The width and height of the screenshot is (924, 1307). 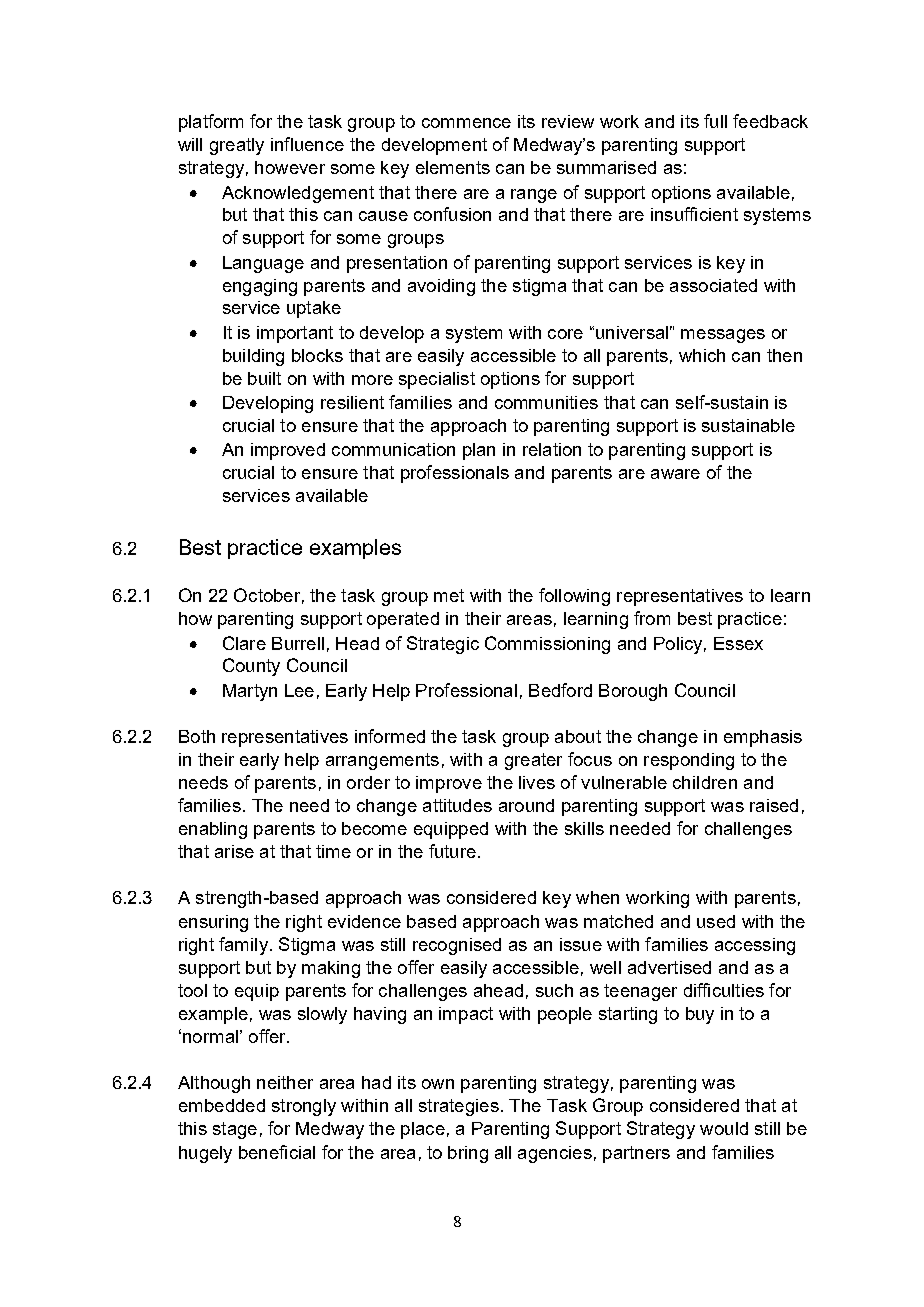 What do you see at coordinates (702, 355) in the screenshot?
I see `which` at bounding box center [702, 355].
